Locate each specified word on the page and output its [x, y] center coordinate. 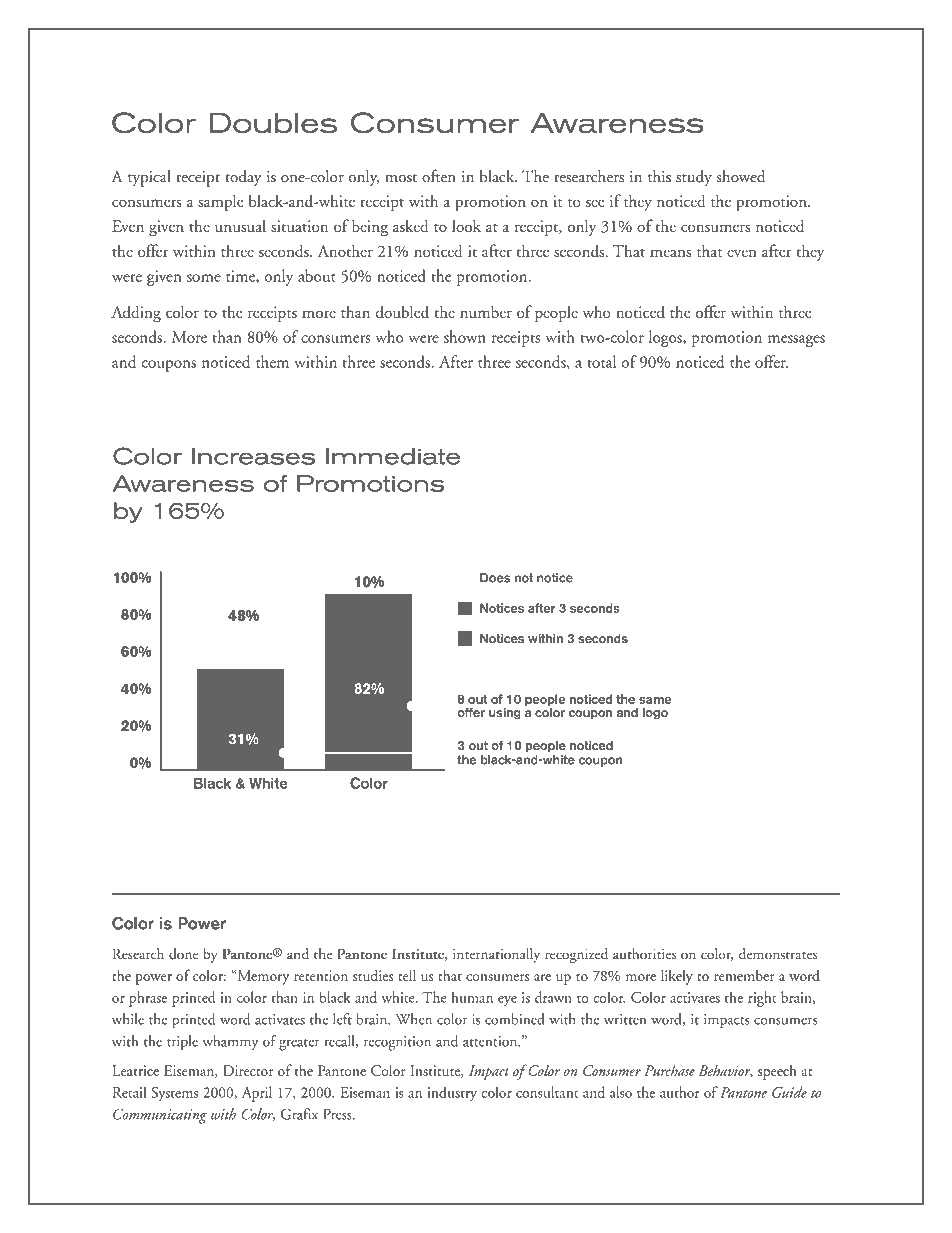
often [439, 176]
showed [740, 176]
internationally [496, 955]
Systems [174, 1094]
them [272, 361]
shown [465, 336]
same [655, 700]
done [184, 954]
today [243, 178]
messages [796, 341]
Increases [253, 456]
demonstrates [777, 954]
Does [495, 578]
